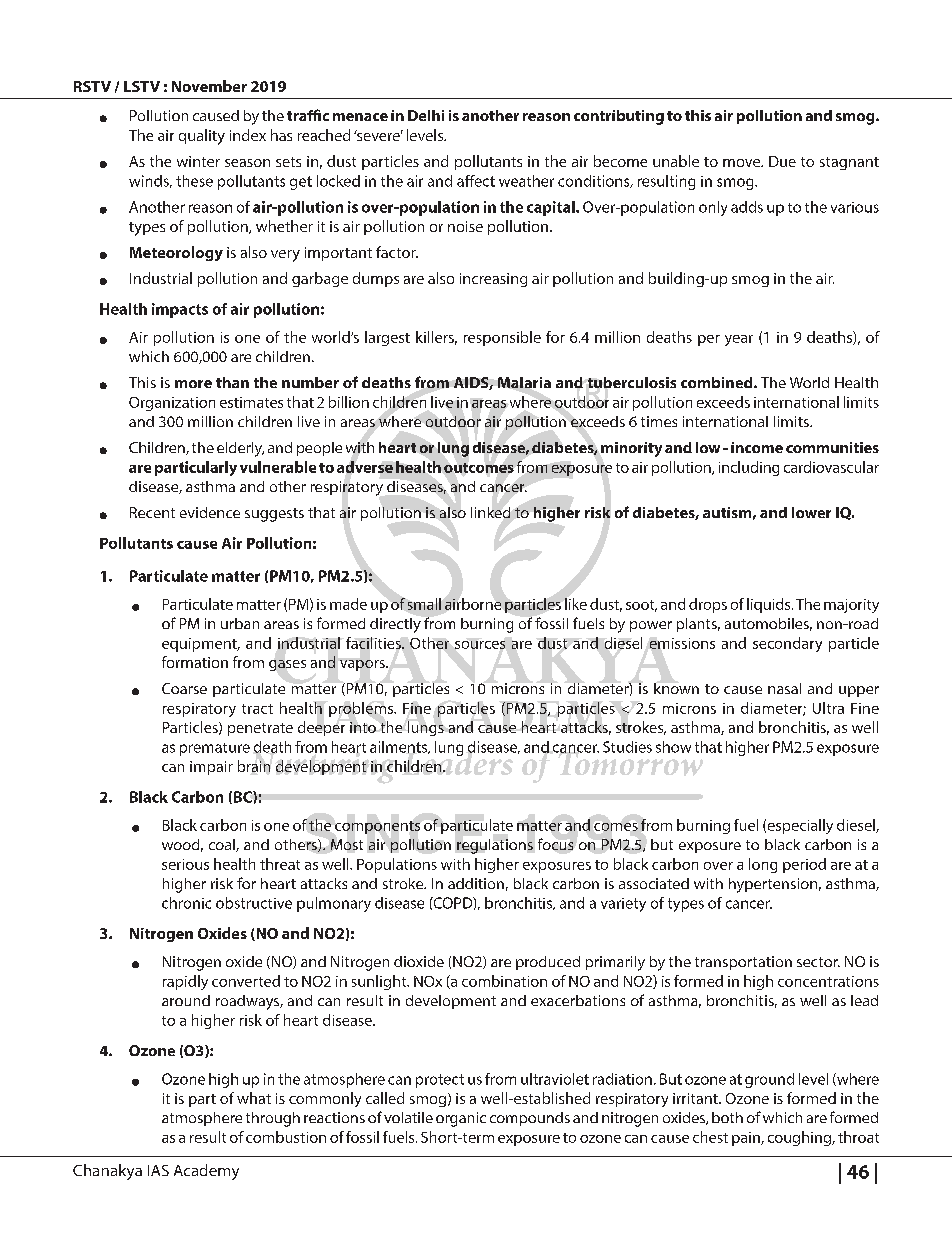  What do you see at coordinates (787, 644) in the screenshot?
I see `secondary` at bounding box center [787, 644].
